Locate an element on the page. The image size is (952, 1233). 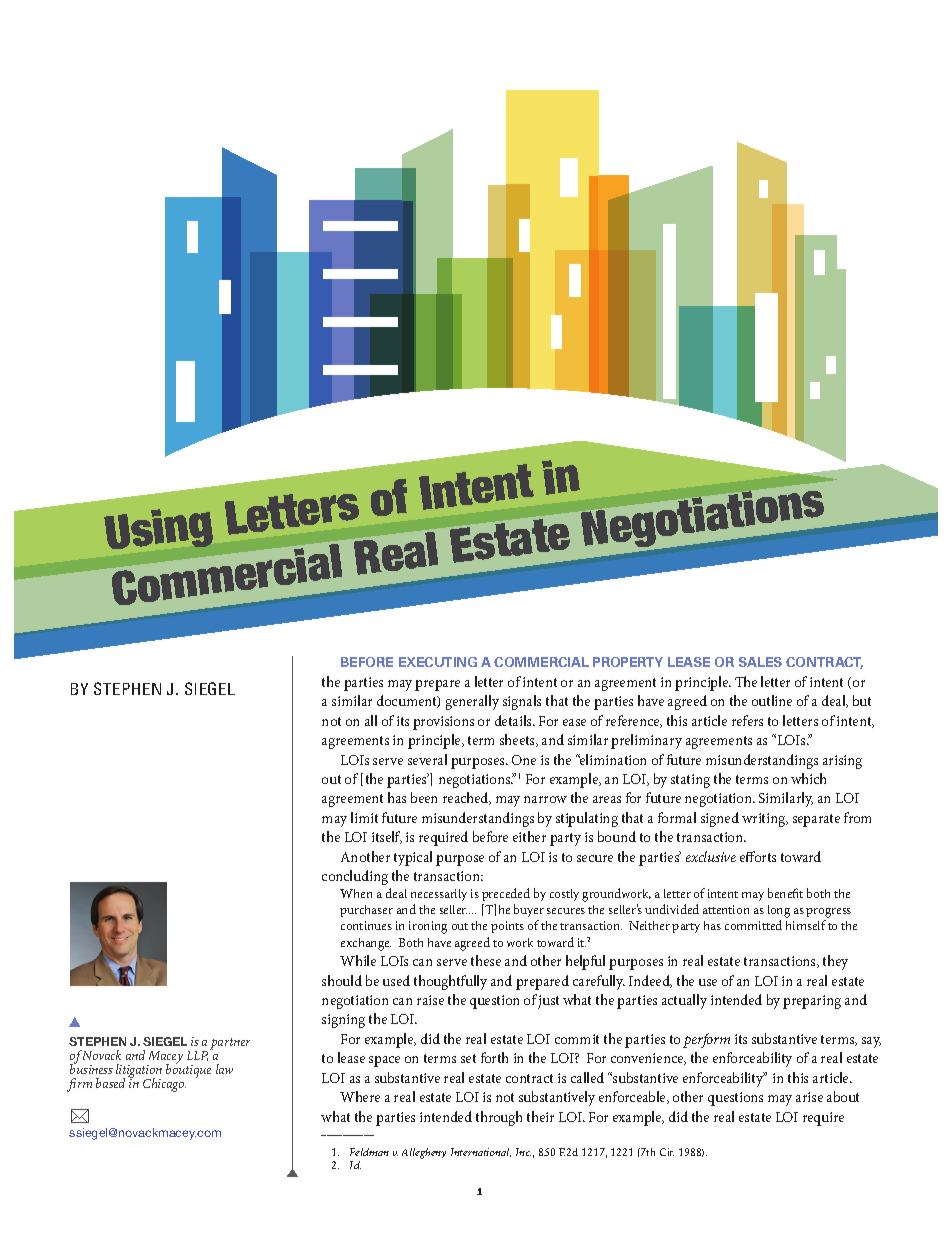
SALES is located at coordinates (760, 662).
